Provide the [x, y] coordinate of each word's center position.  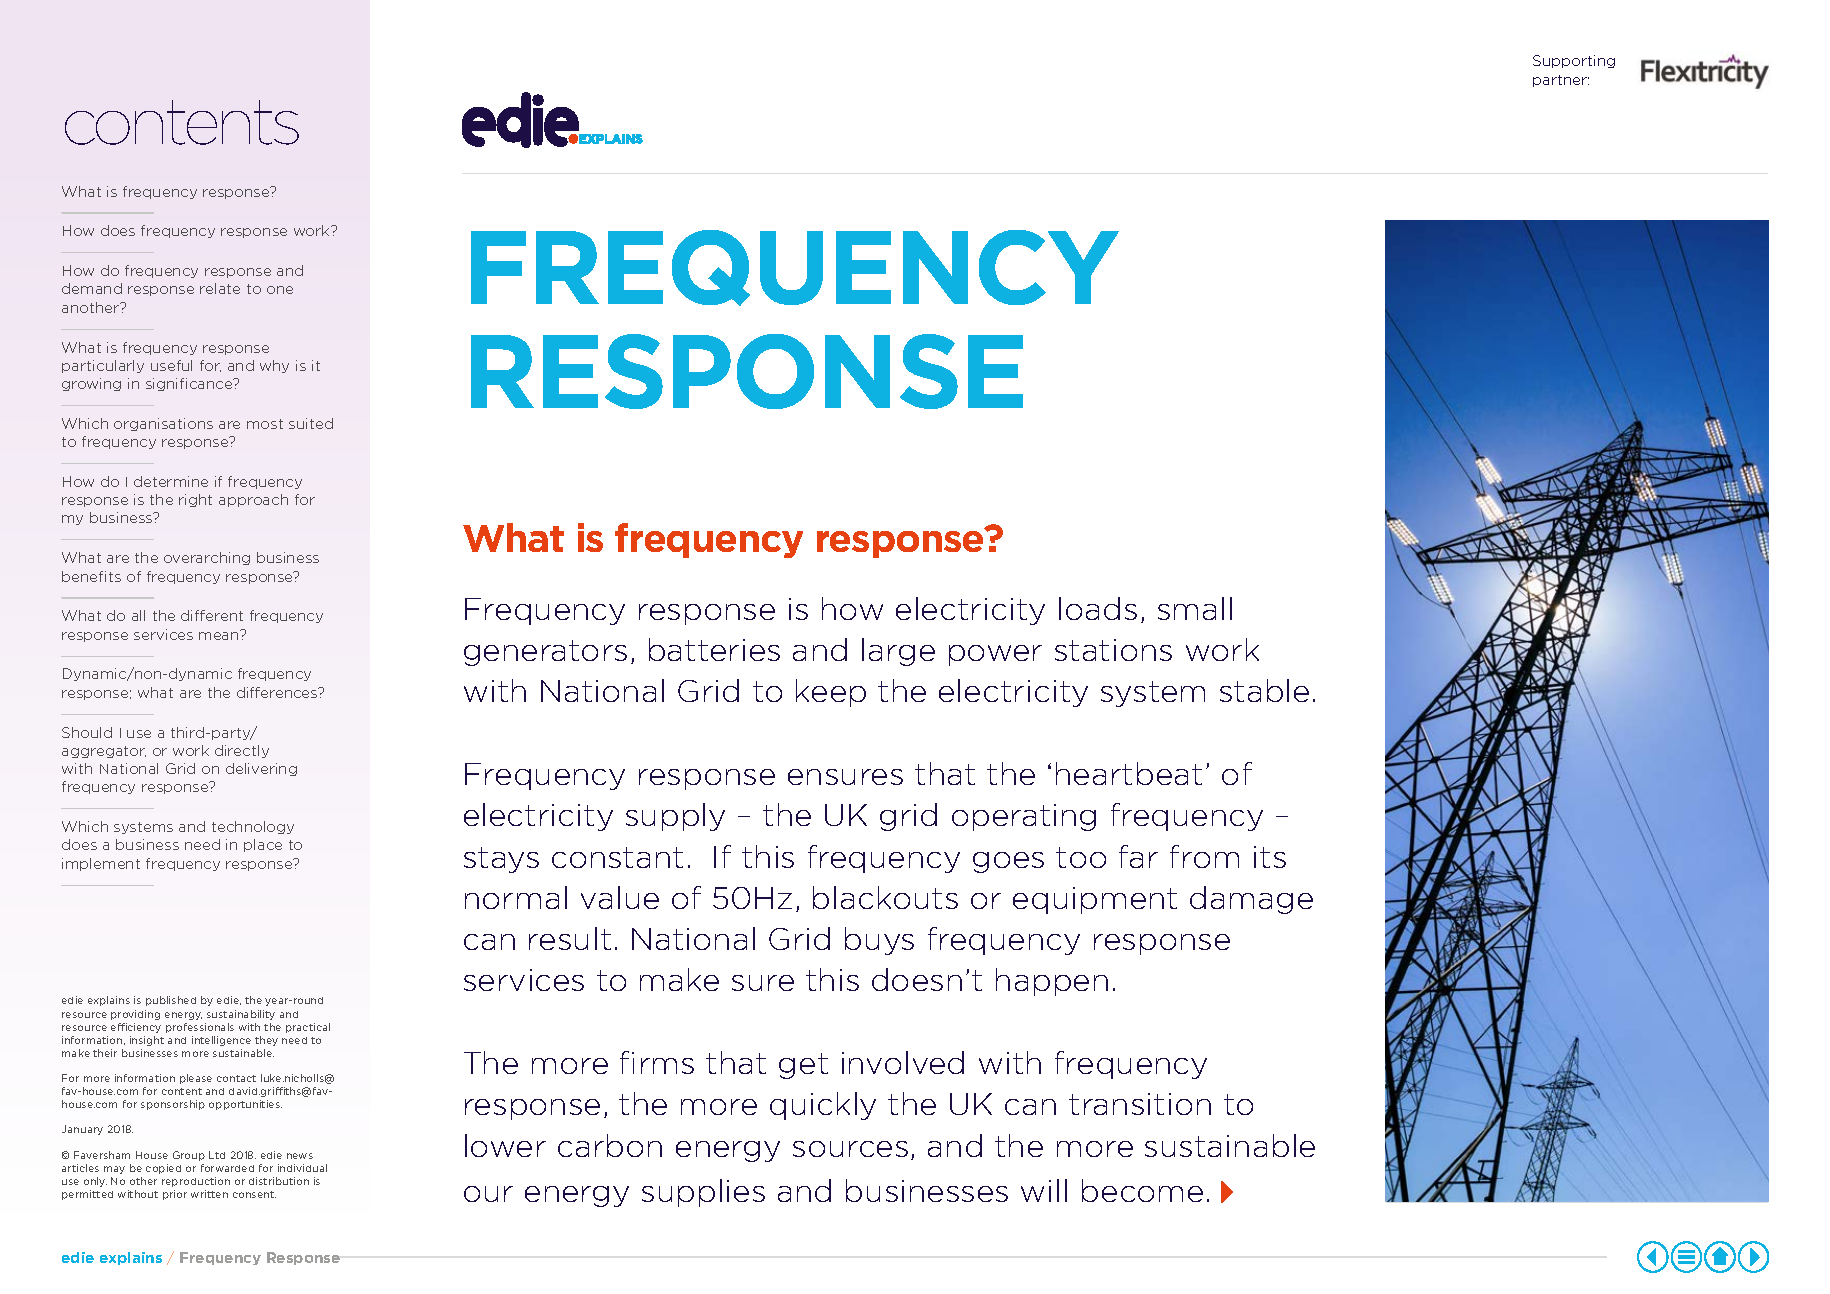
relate [220, 288]
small [1195, 608]
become [1142, 1190]
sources [850, 1149]
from [1204, 856]
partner [1561, 81]
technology [253, 827]
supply [675, 817]
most [265, 424]
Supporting [1574, 61]
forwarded [227, 1168]
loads [1098, 608]
